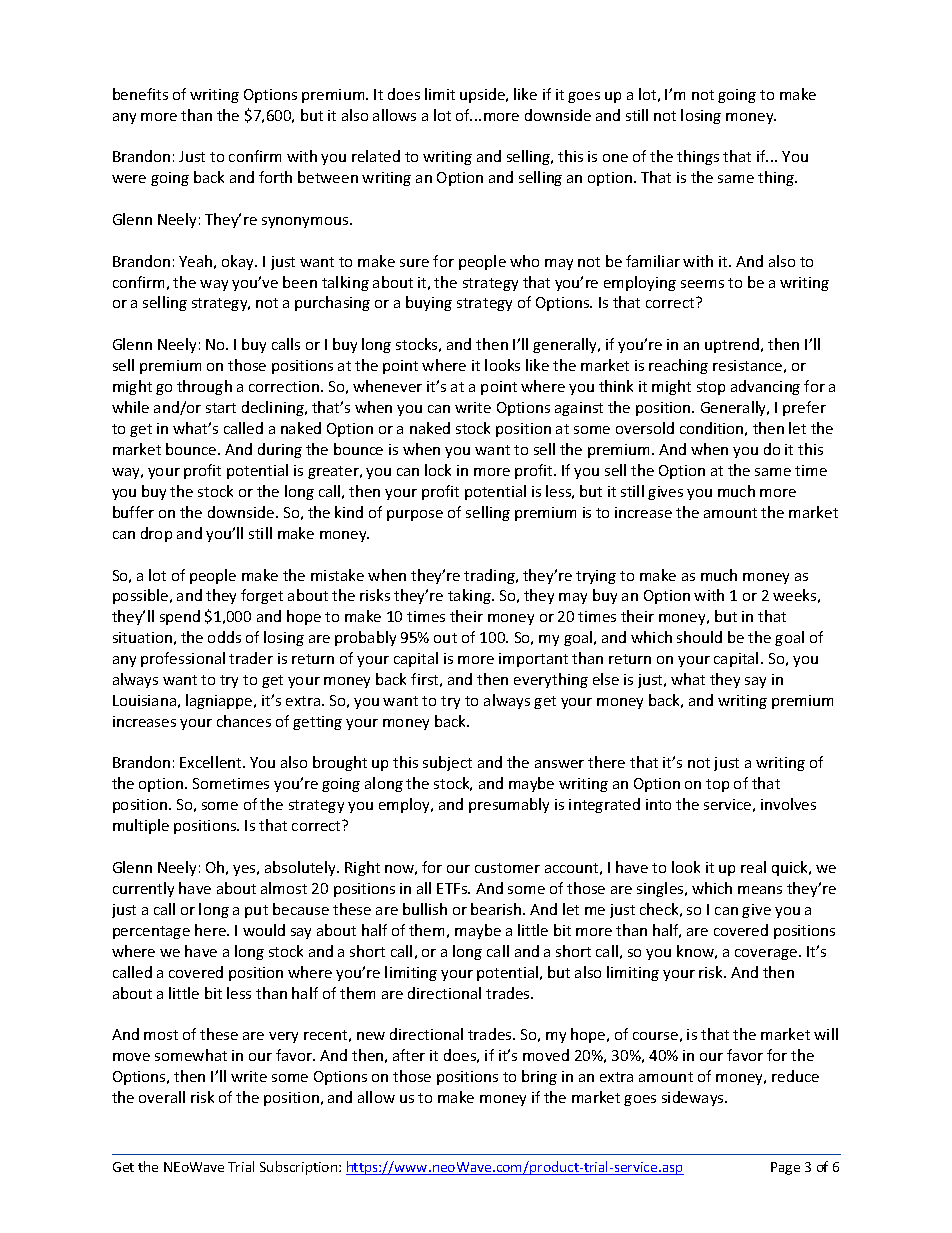 The width and height of the page is (952, 1233). What do you see at coordinates (140, 94) in the page?
I see `benefits` at bounding box center [140, 94].
